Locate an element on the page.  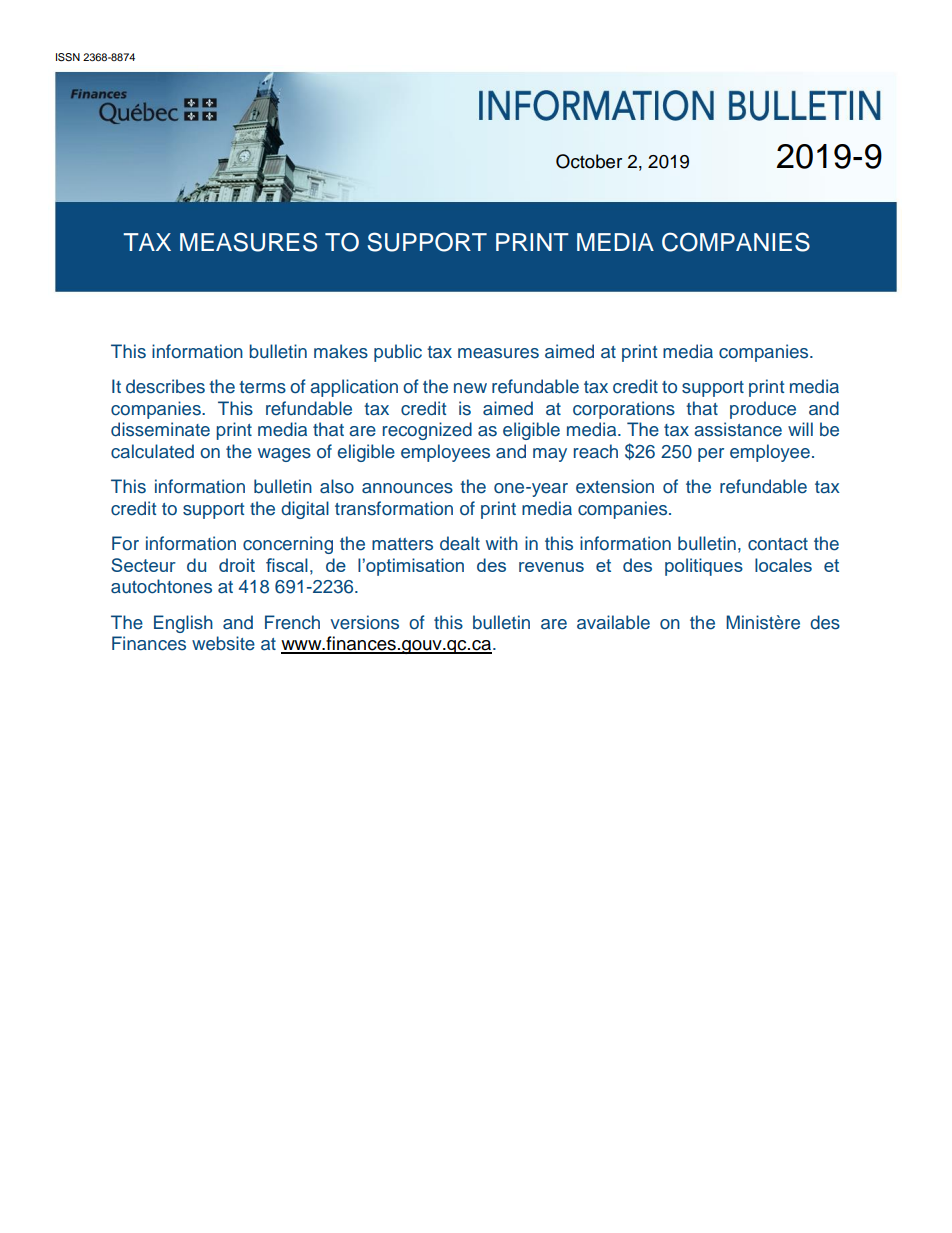
October is located at coordinates (589, 161).
